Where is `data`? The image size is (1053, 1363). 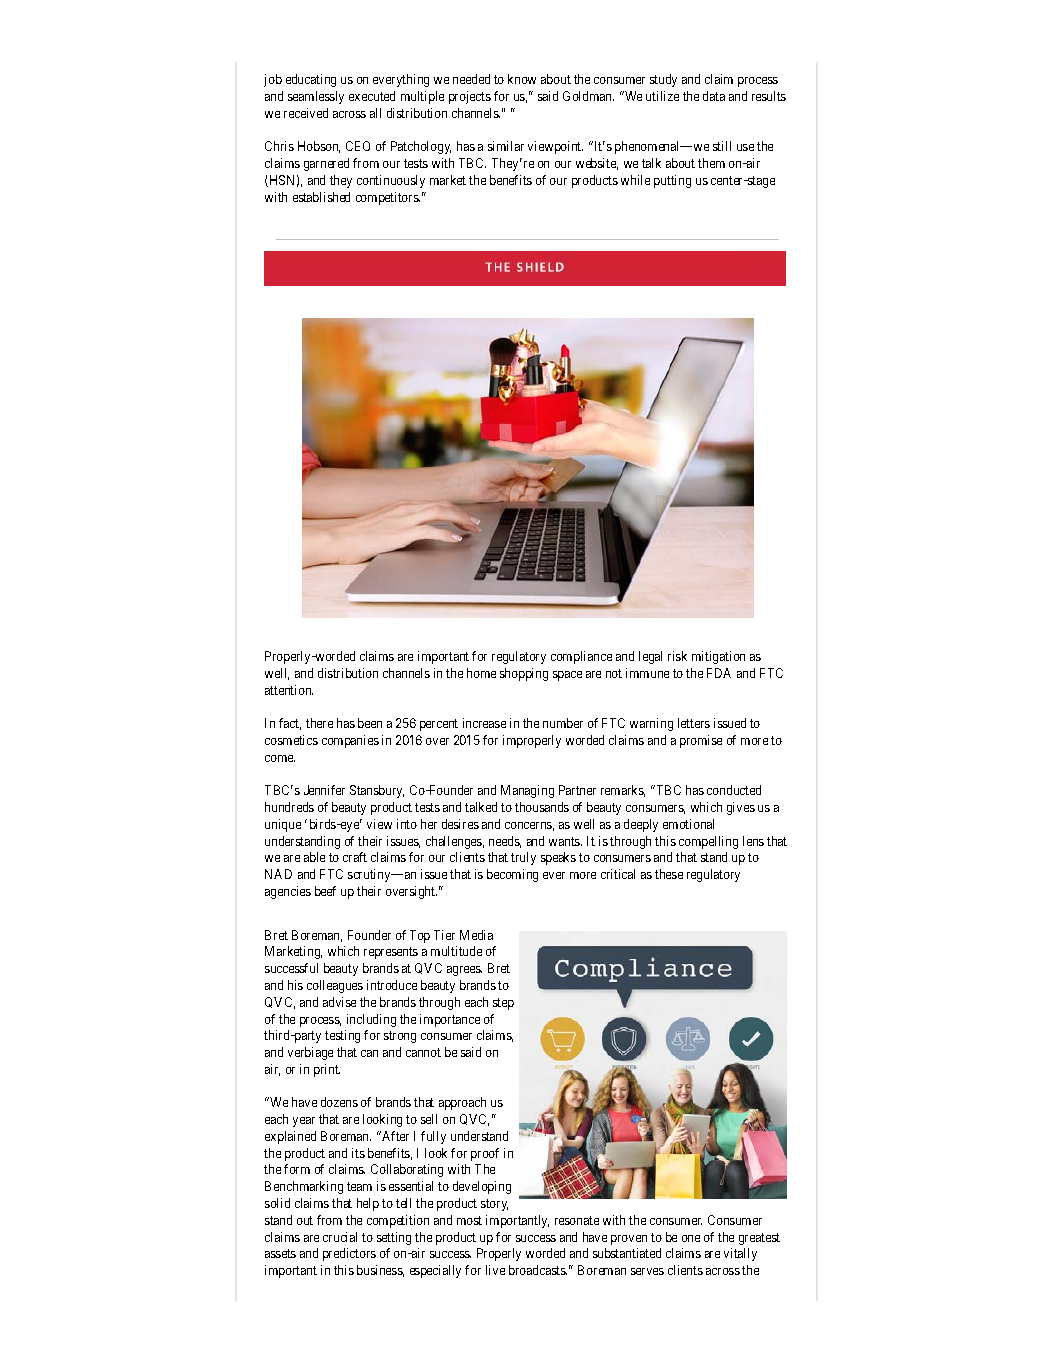
data is located at coordinates (714, 96).
